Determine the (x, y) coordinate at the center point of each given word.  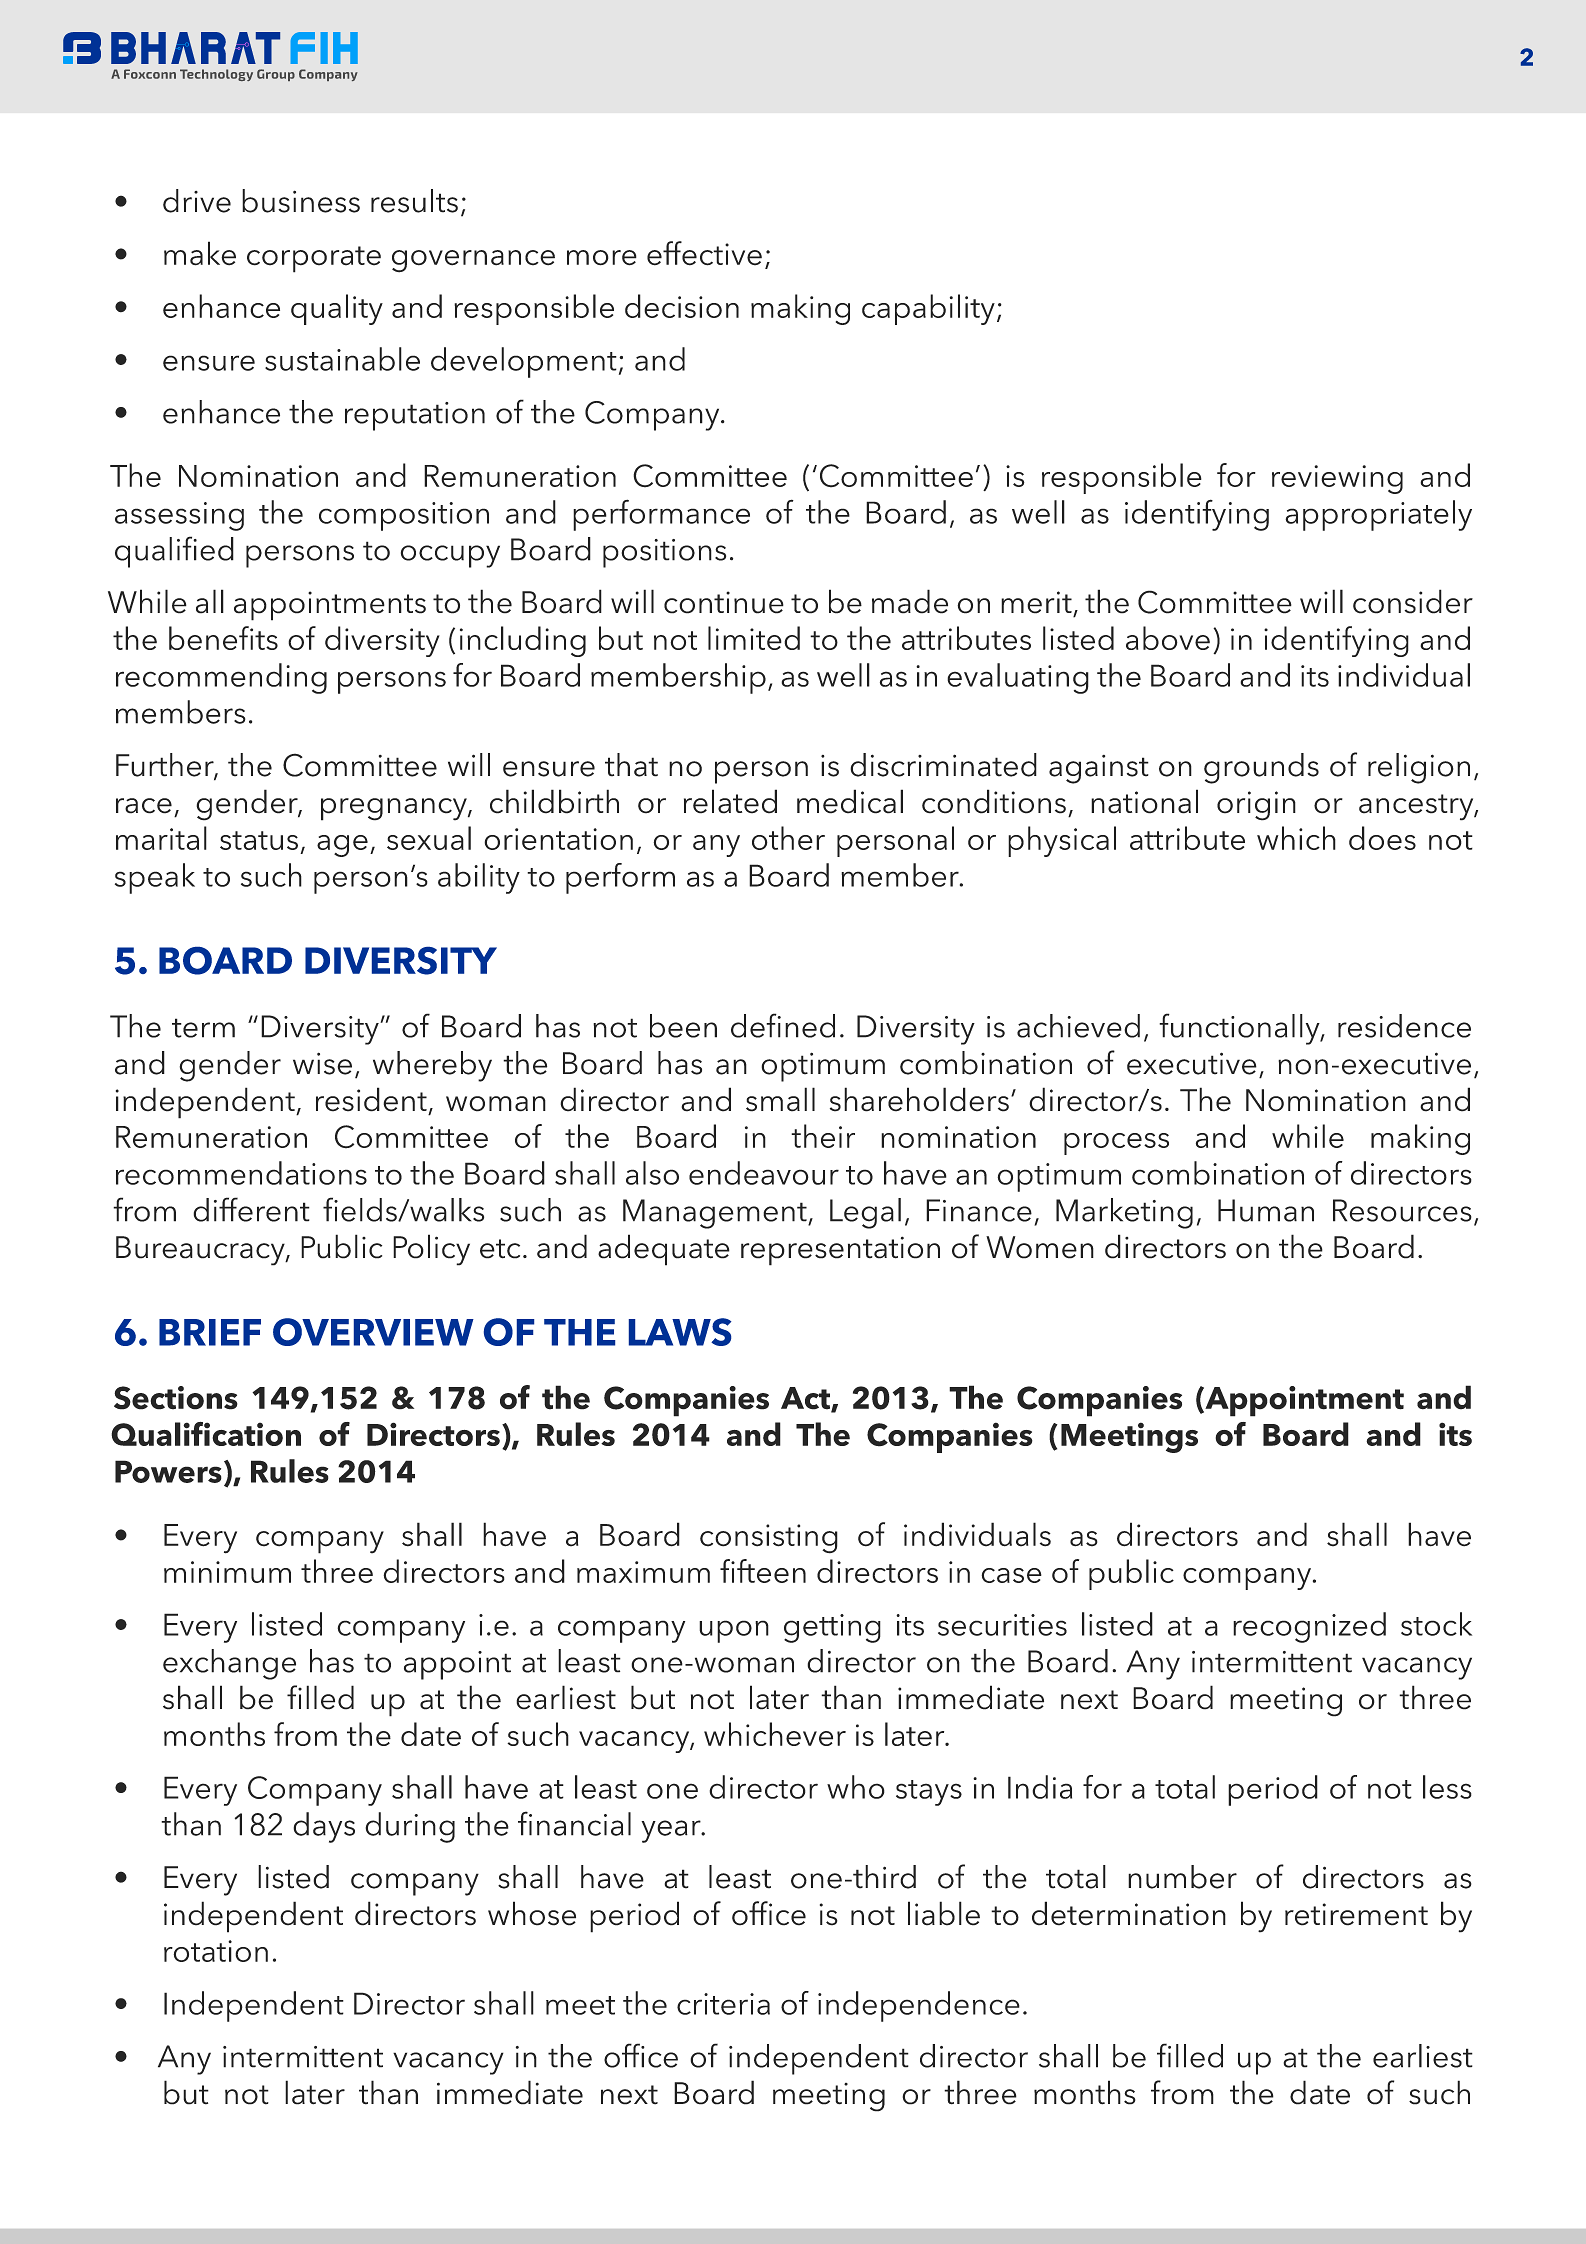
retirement (1356, 1914)
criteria (723, 2004)
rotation (216, 1951)
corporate (314, 259)
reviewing (1337, 479)
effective (704, 253)
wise (322, 1063)
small (780, 1099)
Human (1266, 1210)
